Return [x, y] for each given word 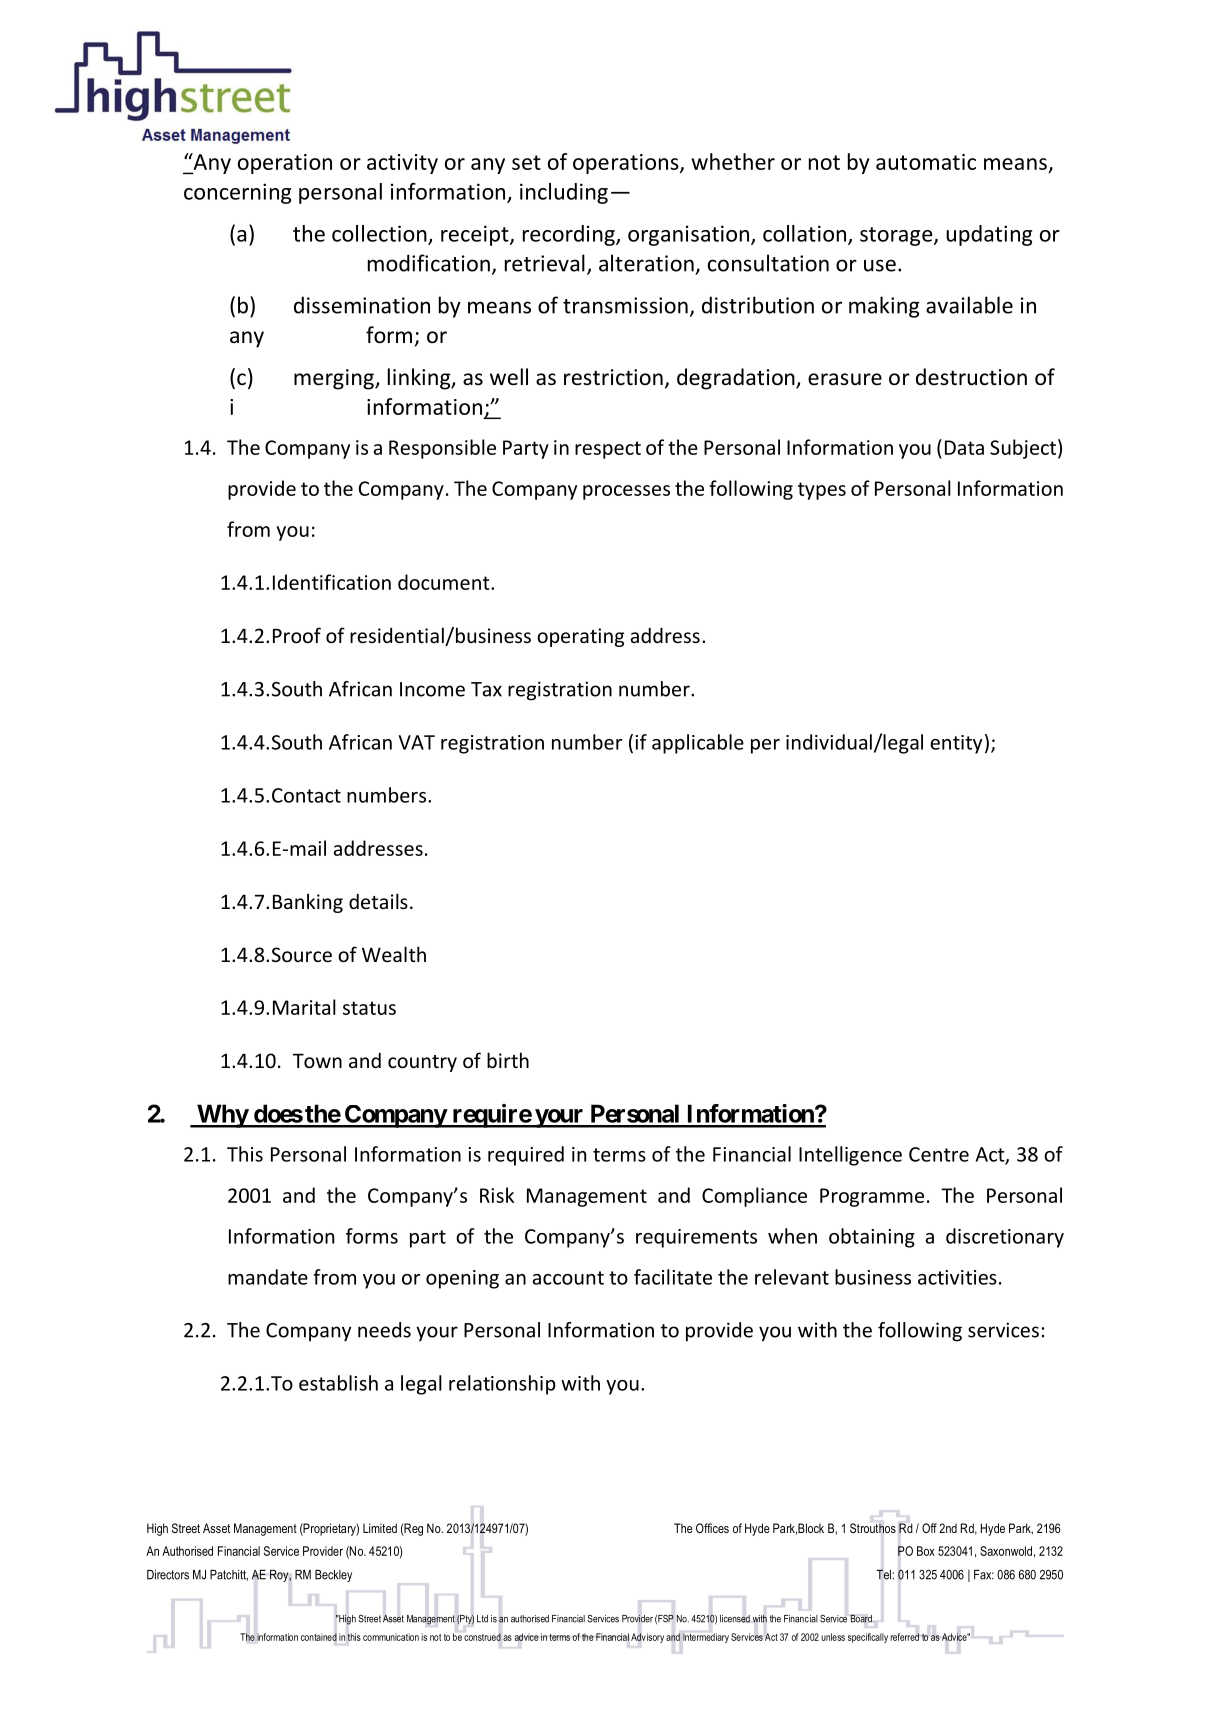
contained [319, 1637]
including [564, 193]
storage [897, 236]
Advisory [647, 1638]
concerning [237, 193]
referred [904, 1637]
